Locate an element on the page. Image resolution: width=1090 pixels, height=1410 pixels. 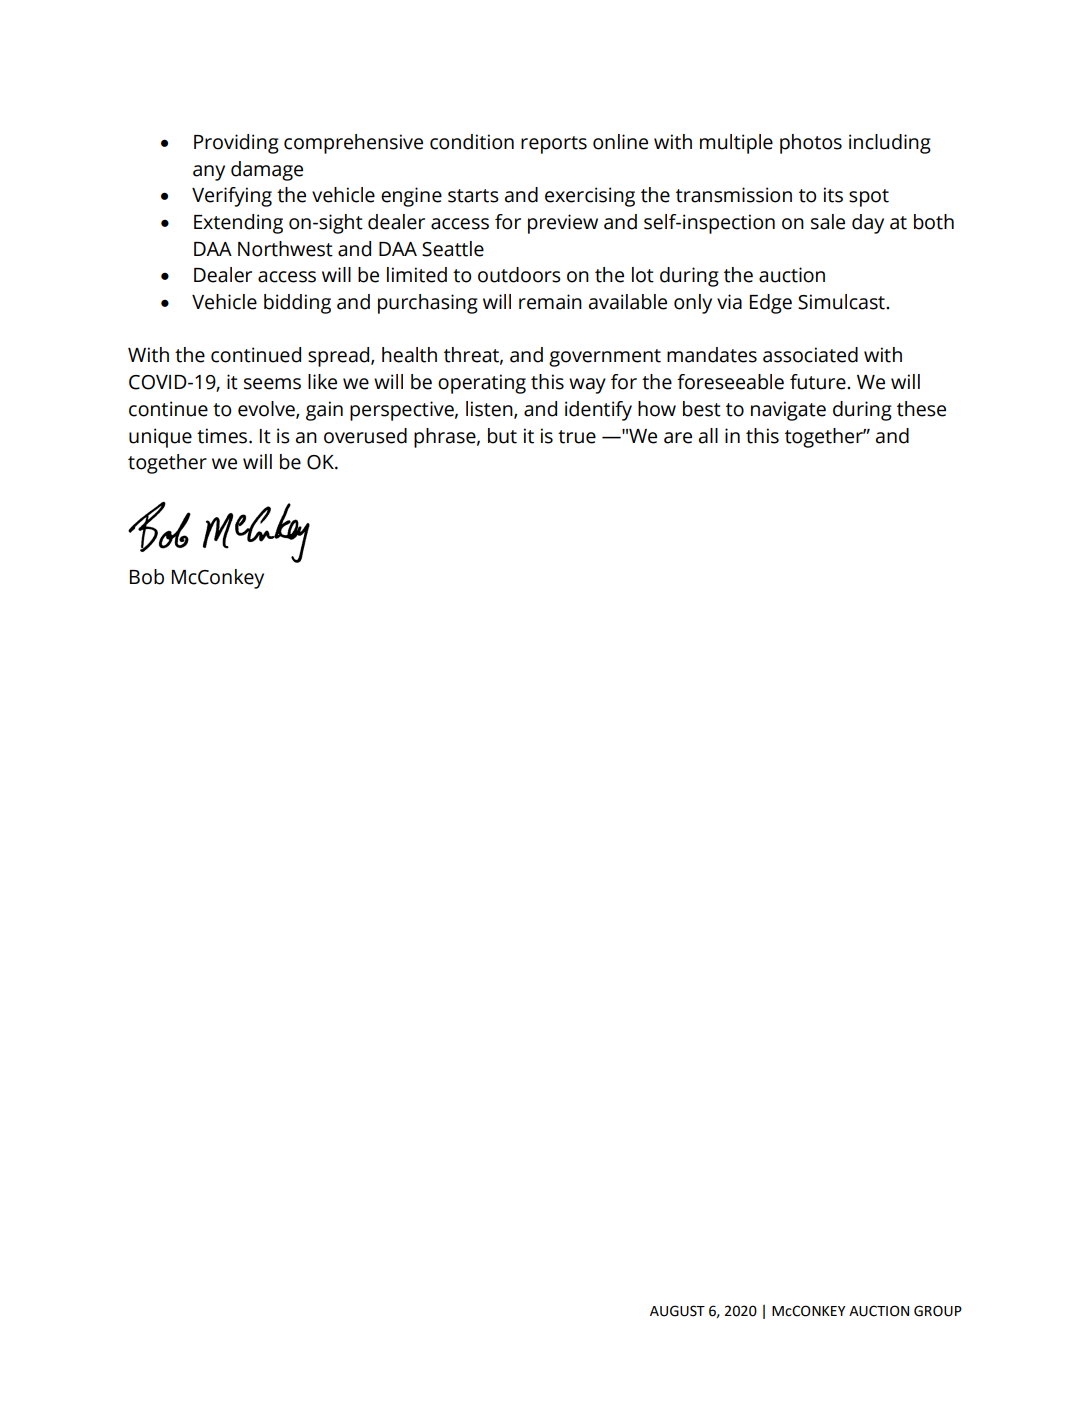
reports is located at coordinates (554, 145).
